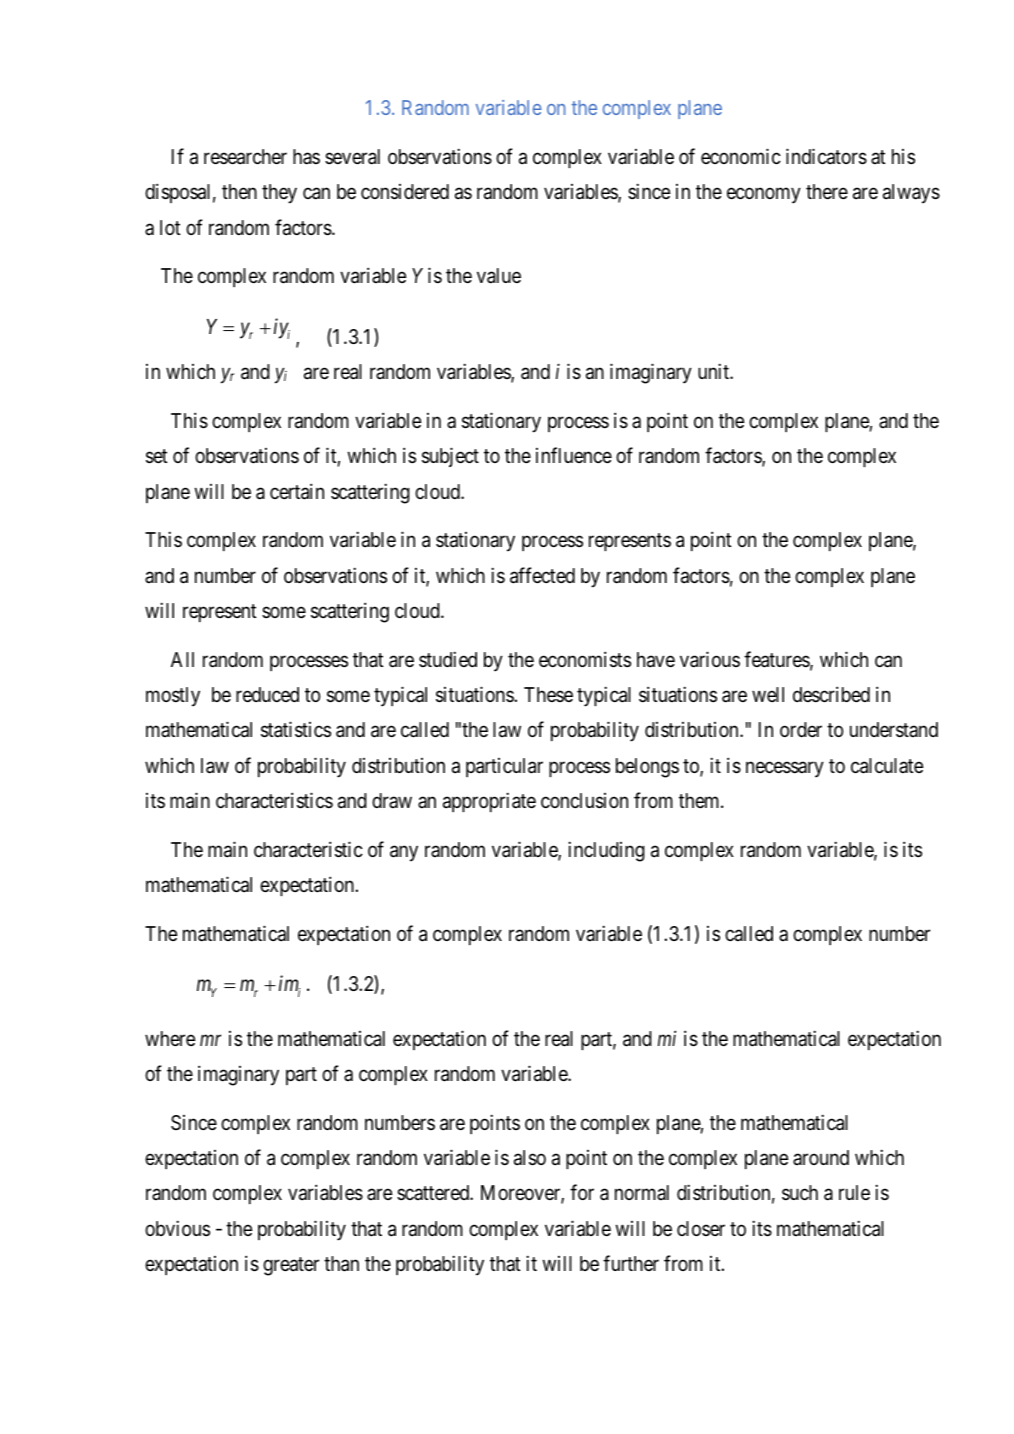 Image resolution: width=1014 pixels, height=1434 pixels. Describe the element at coordinates (548, 694) in the page. I see `These` at that location.
